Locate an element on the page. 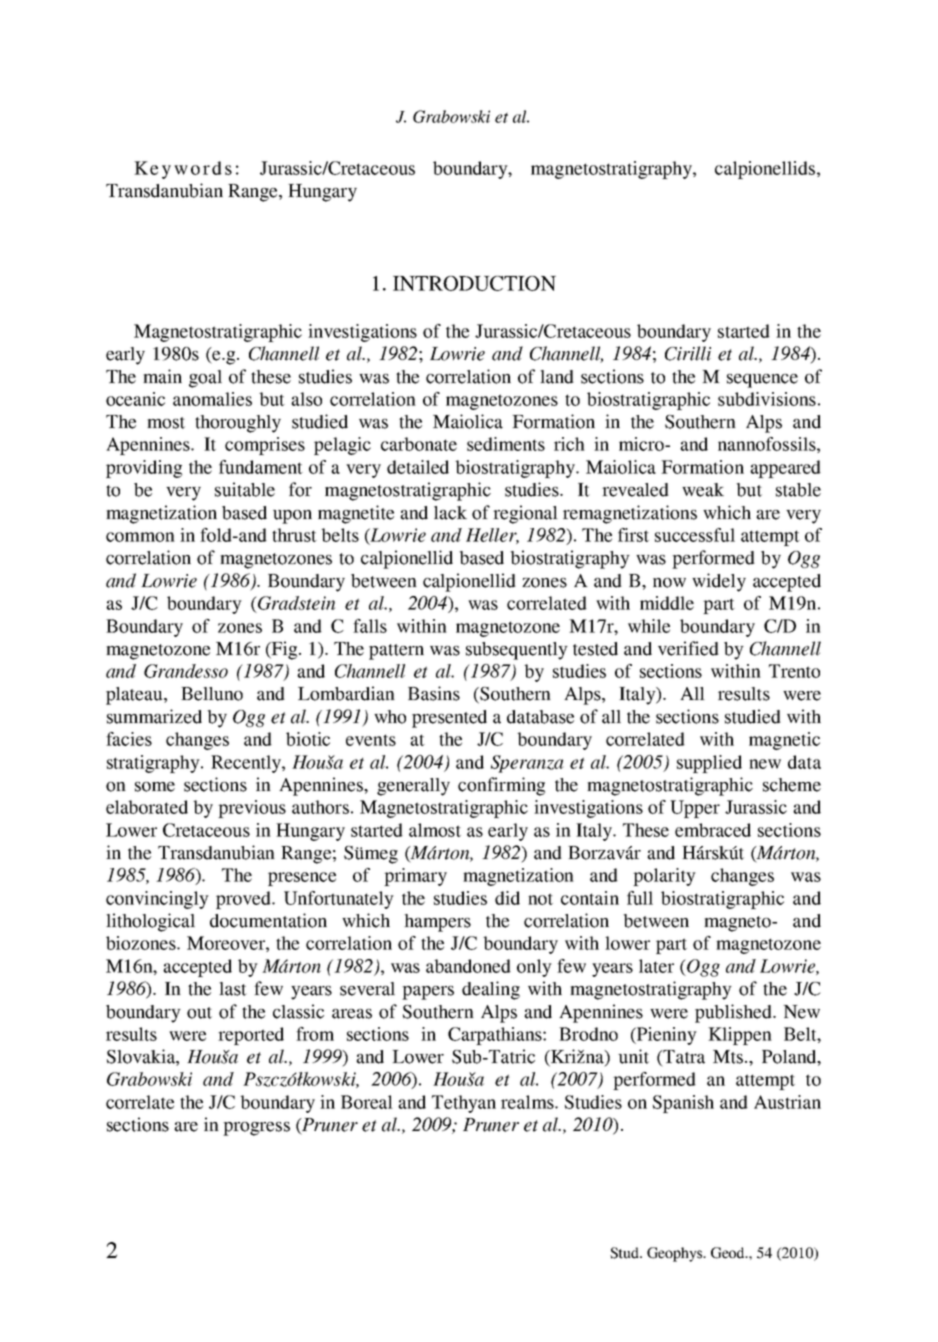 Image resolution: width=938 pixels, height=1342 pixels. common is located at coordinates (140, 537).
